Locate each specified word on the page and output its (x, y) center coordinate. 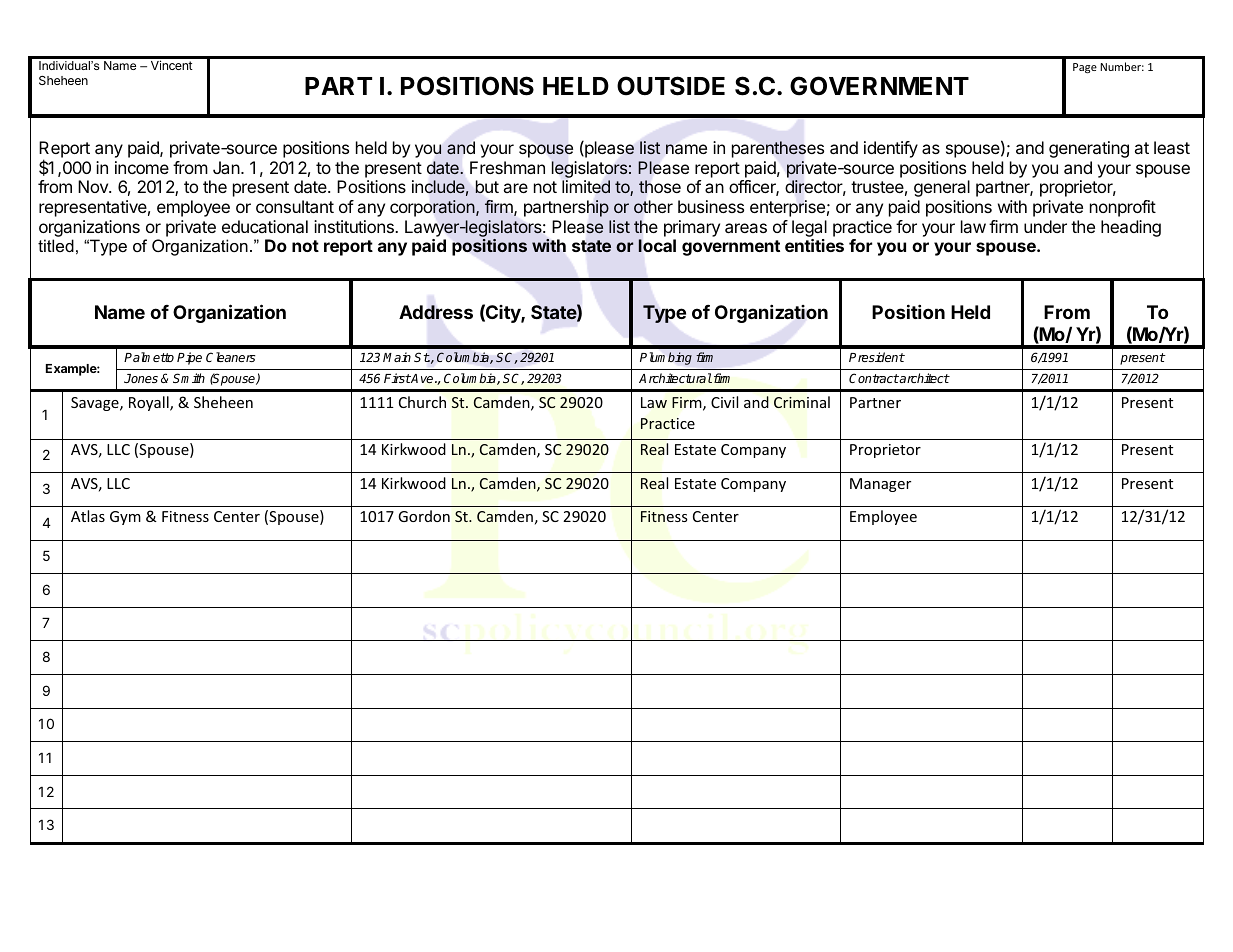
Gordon (424, 516)
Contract (874, 378)
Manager (880, 485)
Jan (226, 167)
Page (1085, 68)
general (942, 188)
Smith (189, 378)
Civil (724, 402)
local (657, 245)
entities (814, 245)
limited (586, 187)
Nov (94, 186)
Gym (125, 518)
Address (436, 312)
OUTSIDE (671, 86)
